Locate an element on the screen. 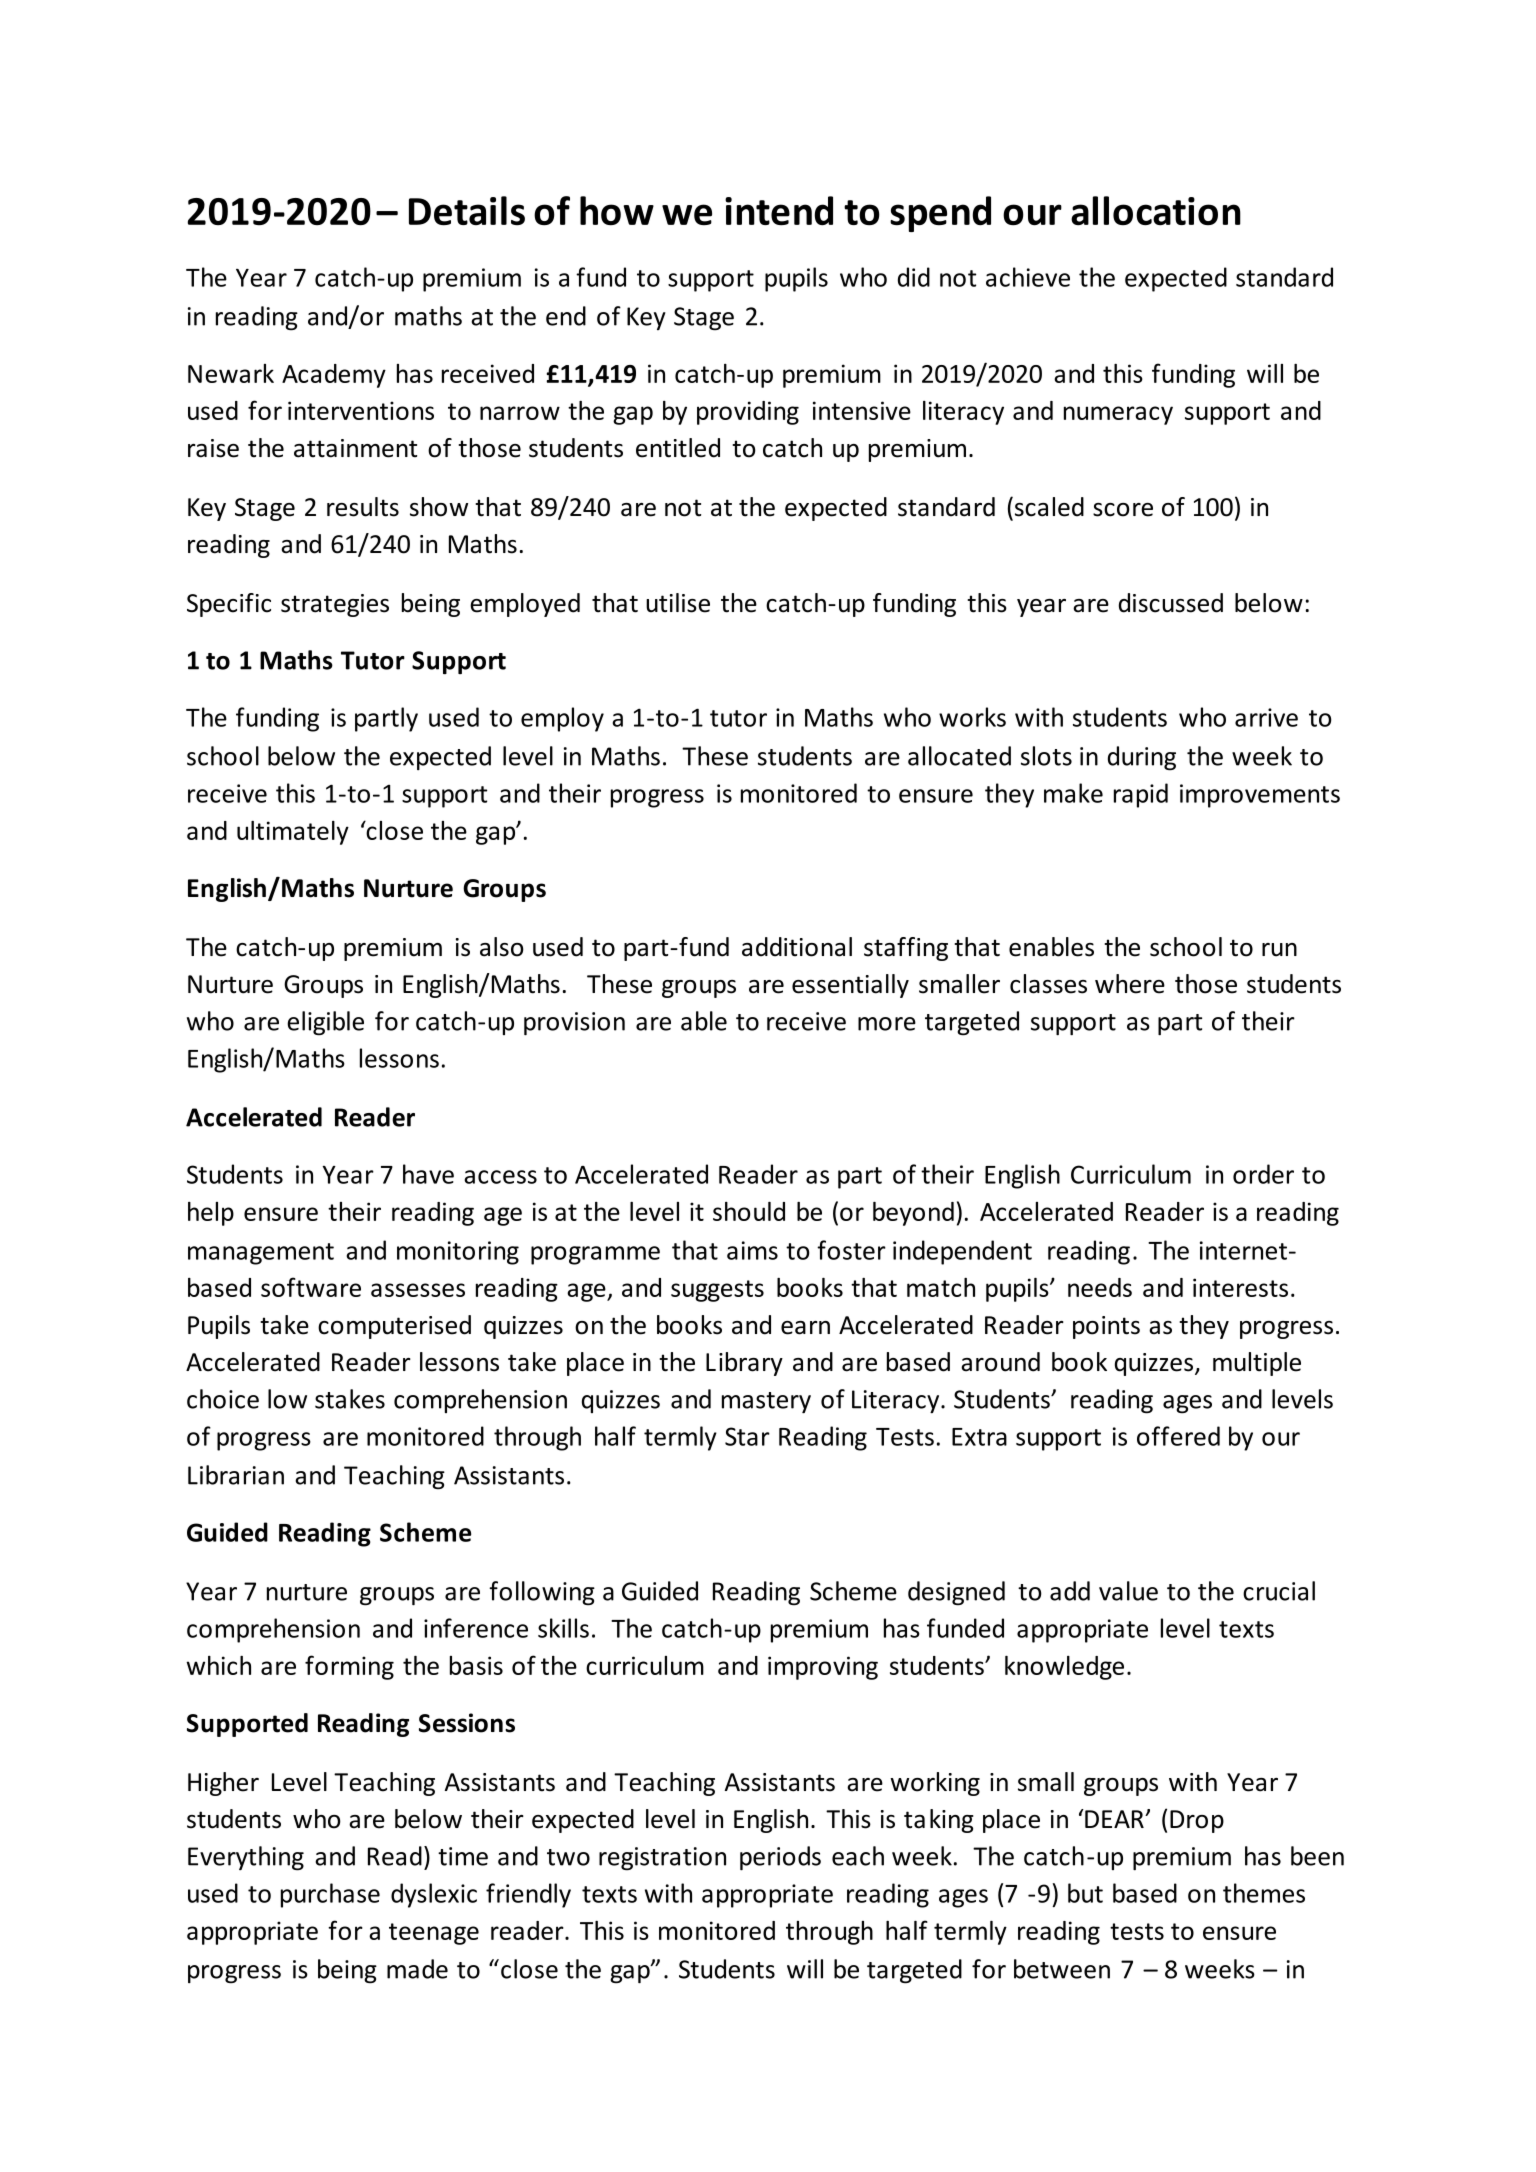 The image size is (1536, 2172). intend is located at coordinates (779, 211).
